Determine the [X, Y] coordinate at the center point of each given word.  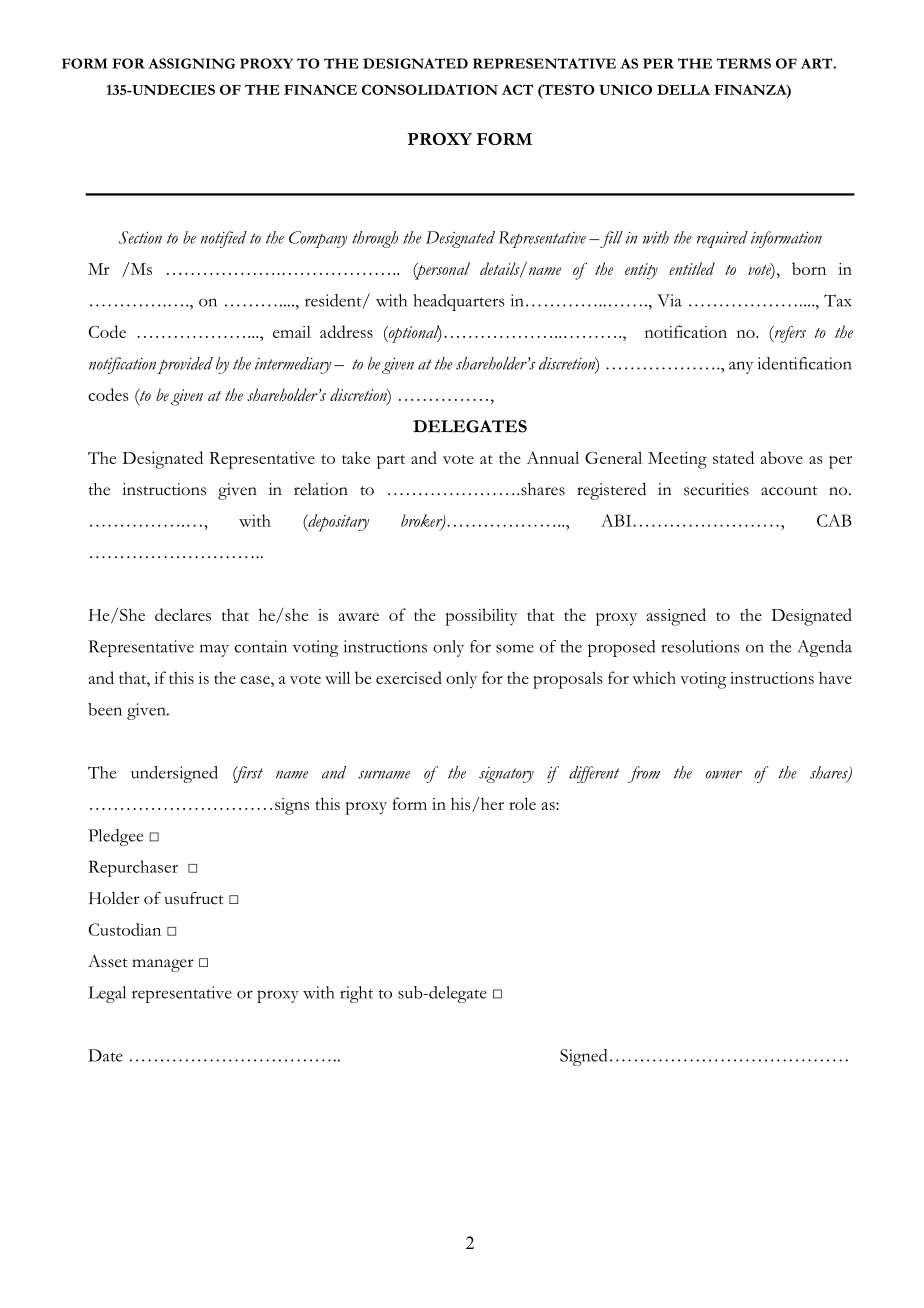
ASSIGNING [191, 63]
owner [724, 774]
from [644, 774]
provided [185, 365]
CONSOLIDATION [430, 89]
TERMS [744, 63]
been [105, 709]
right [356, 994]
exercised [409, 677]
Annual [553, 457]
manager [163, 965]
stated [733, 457]
